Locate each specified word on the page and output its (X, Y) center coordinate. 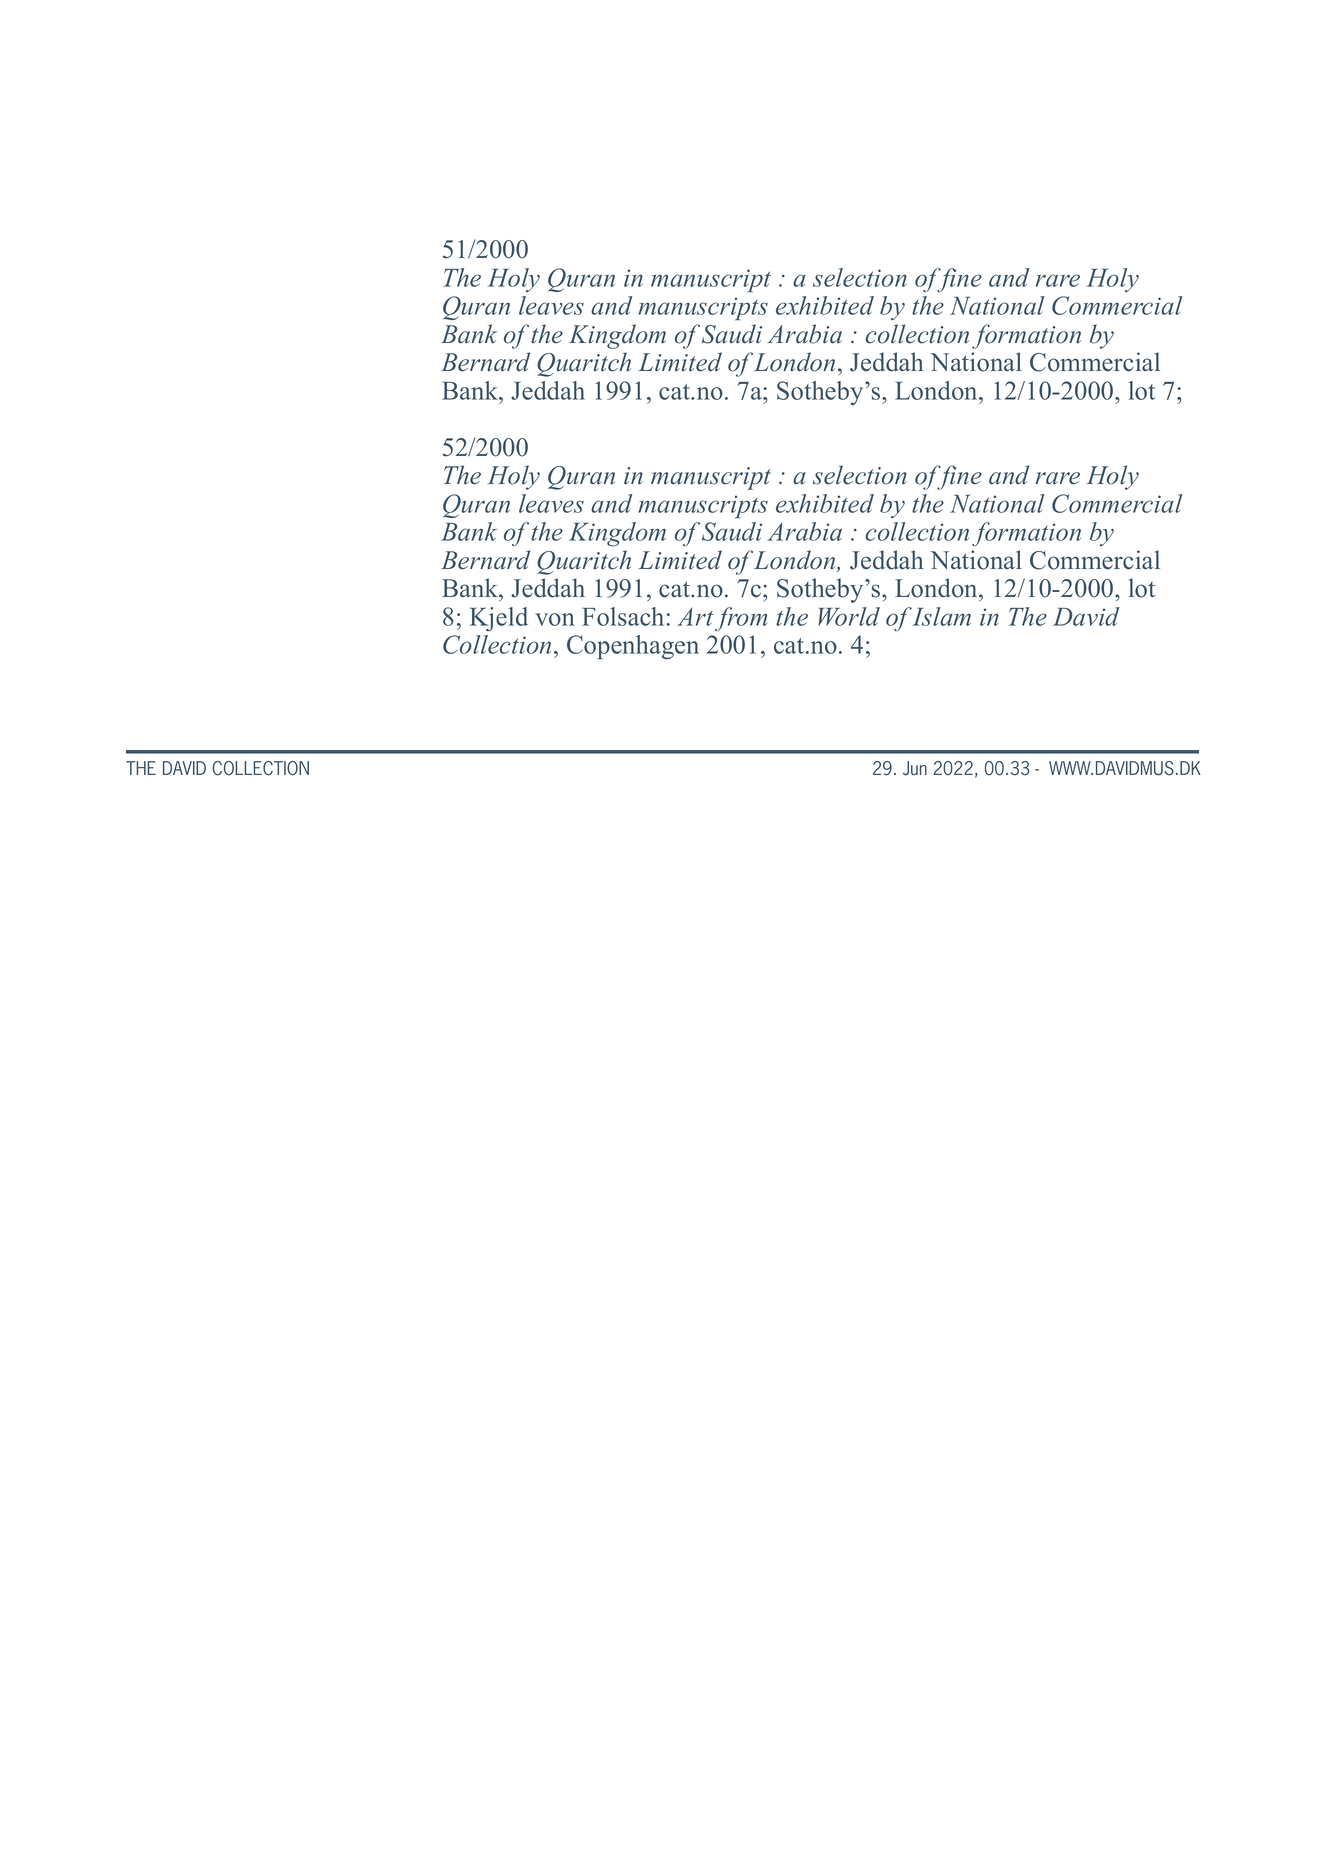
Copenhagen (633, 647)
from (741, 619)
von (555, 619)
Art (695, 617)
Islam (941, 616)
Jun (915, 768)
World (849, 616)
